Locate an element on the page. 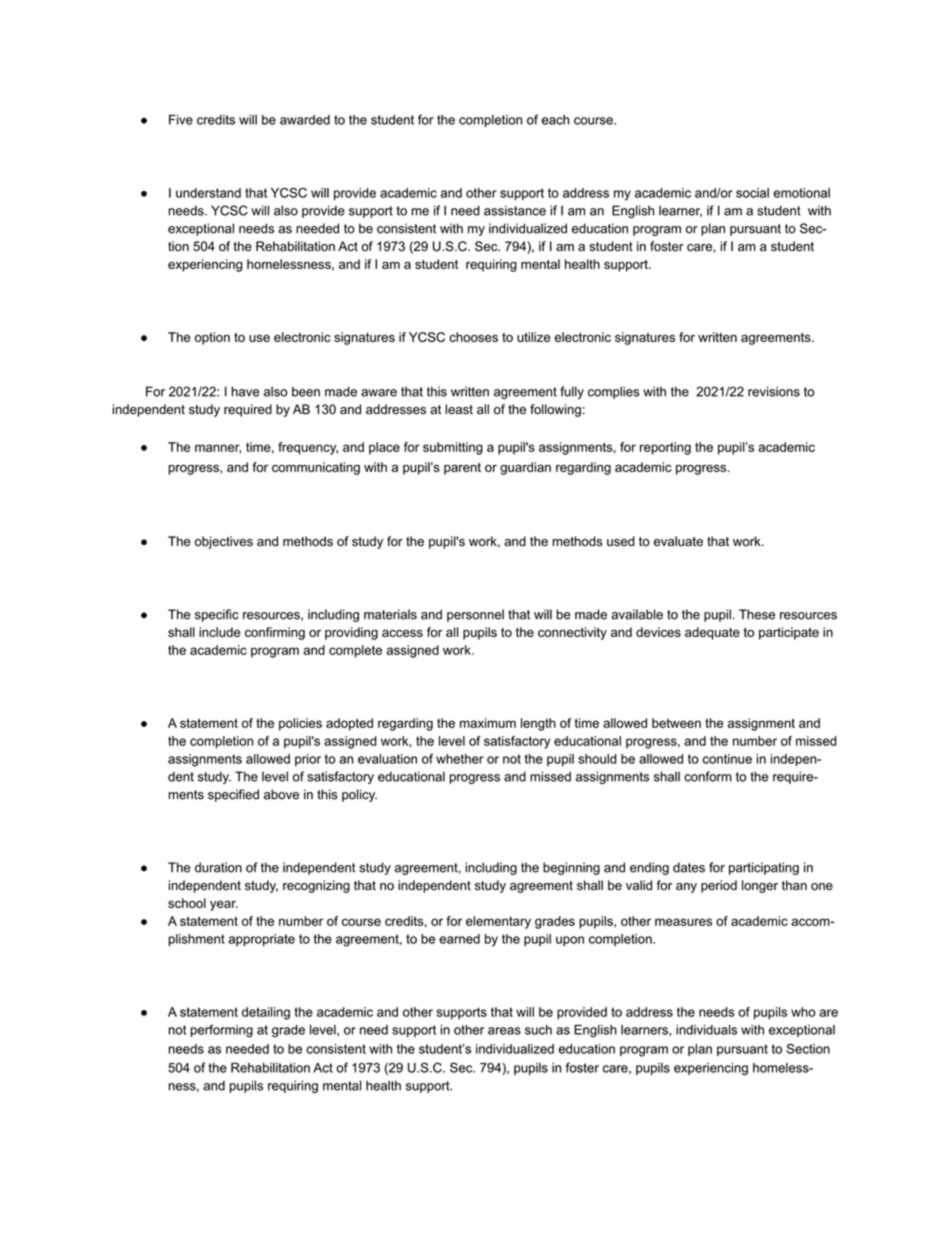  revisions is located at coordinates (774, 391).
